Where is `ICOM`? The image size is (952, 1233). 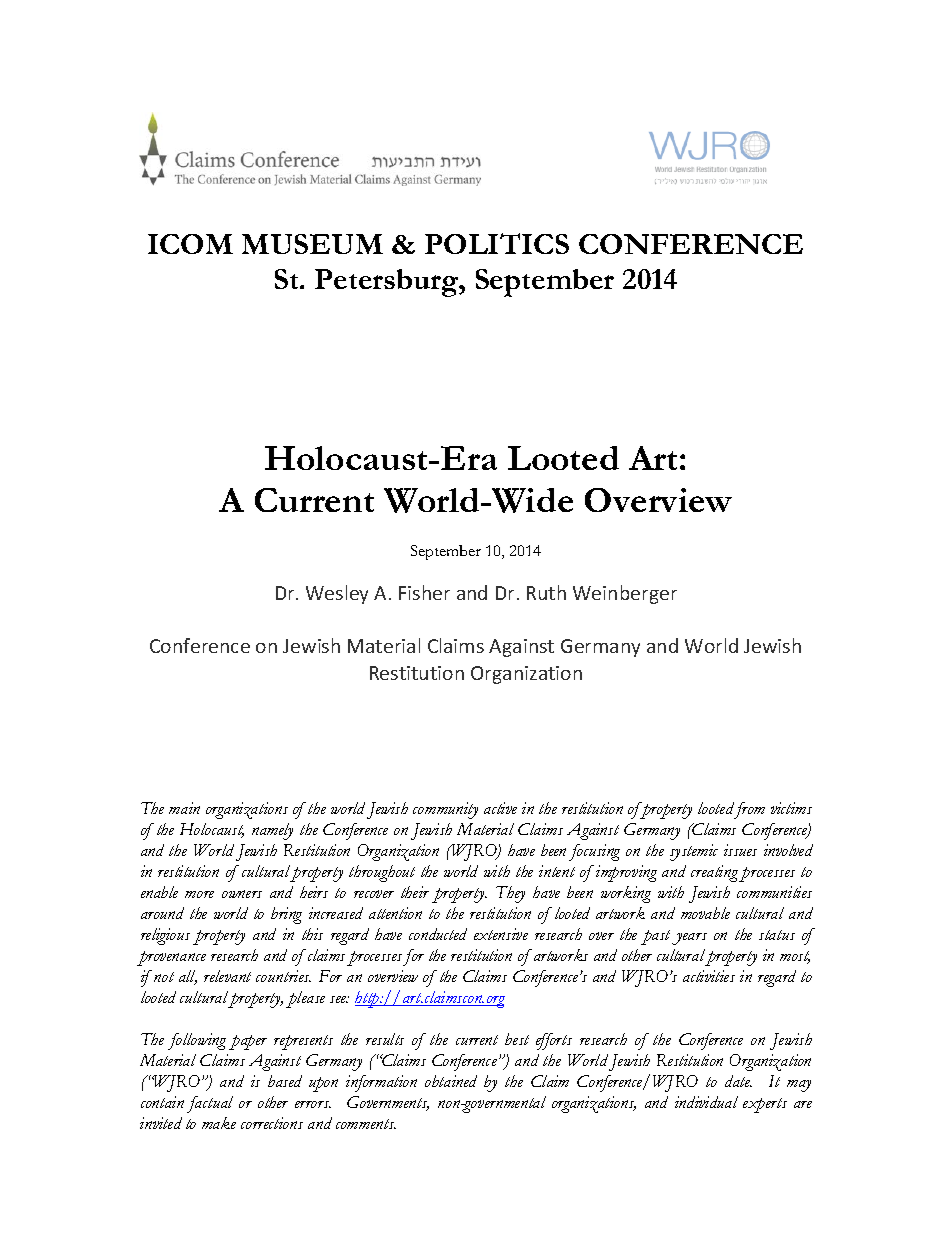
ICOM is located at coordinates (190, 244).
